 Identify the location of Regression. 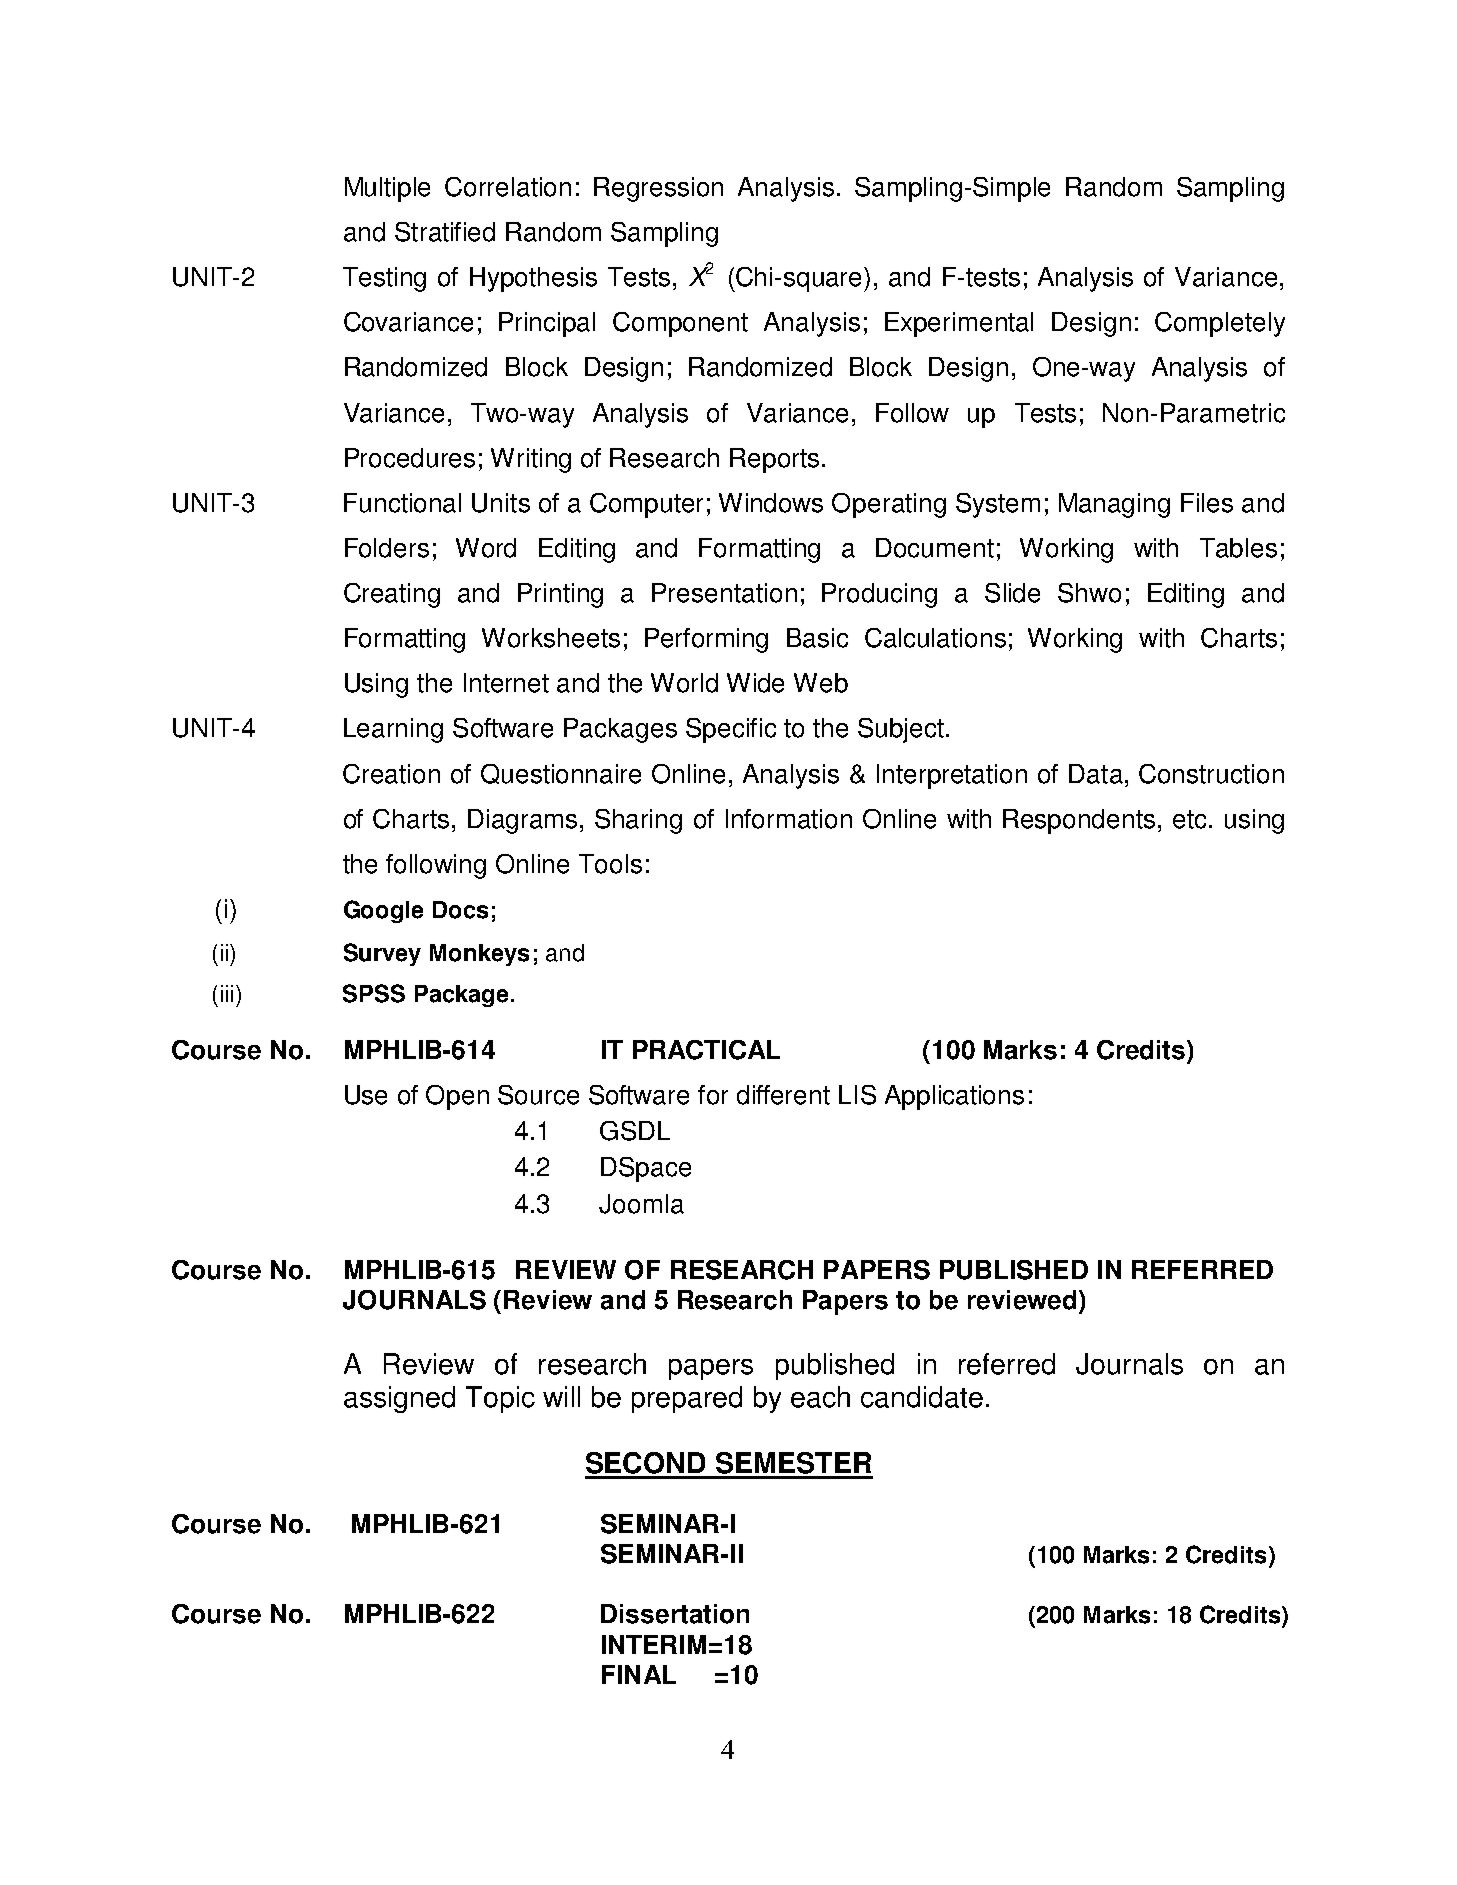
(658, 189).
